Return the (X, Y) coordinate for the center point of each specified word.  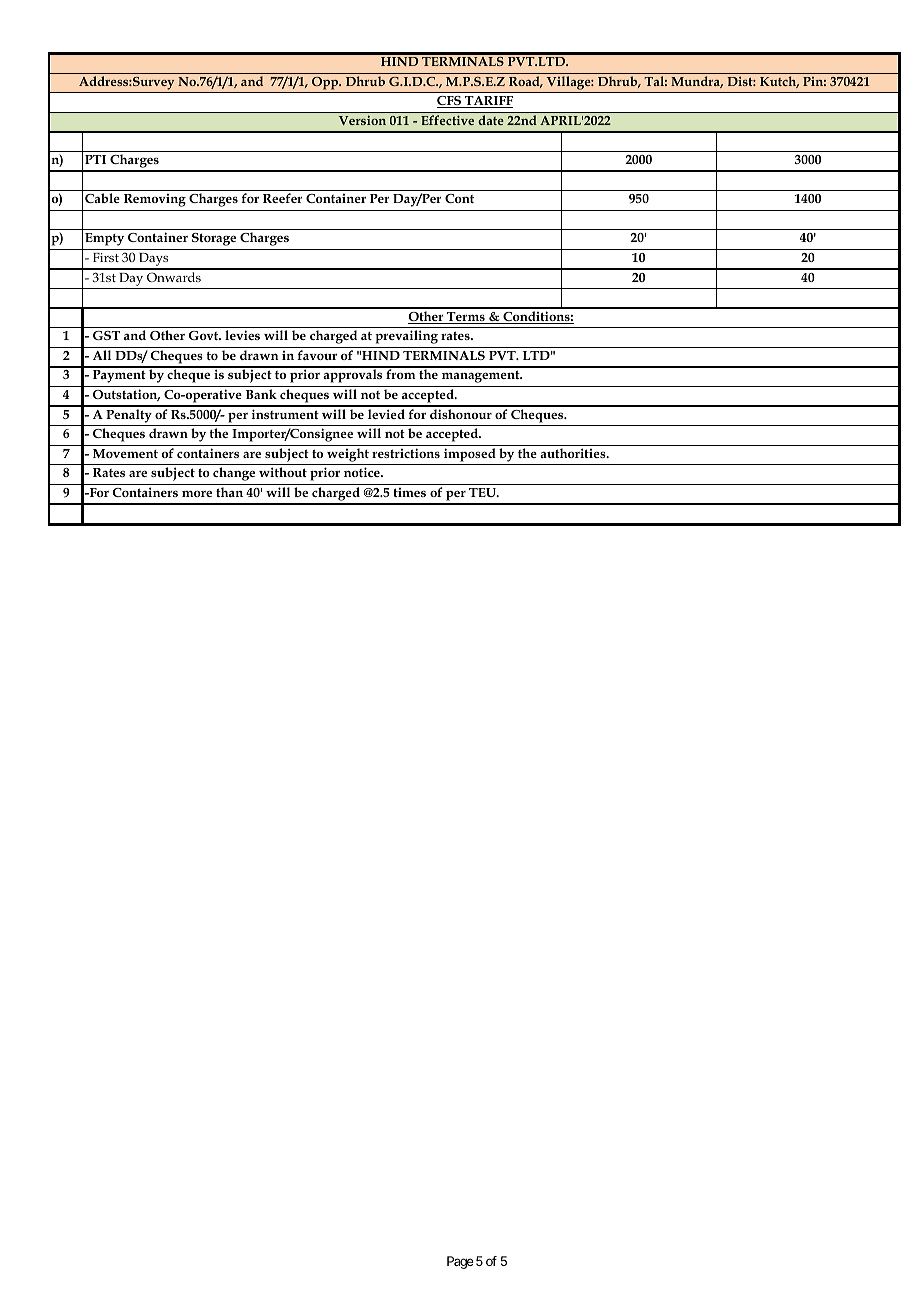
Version (362, 120)
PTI (95, 159)
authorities (574, 453)
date (491, 120)
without (283, 472)
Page (460, 1262)
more (197, 493)
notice (363, 472)
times (409, 492)
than (229, 492)
